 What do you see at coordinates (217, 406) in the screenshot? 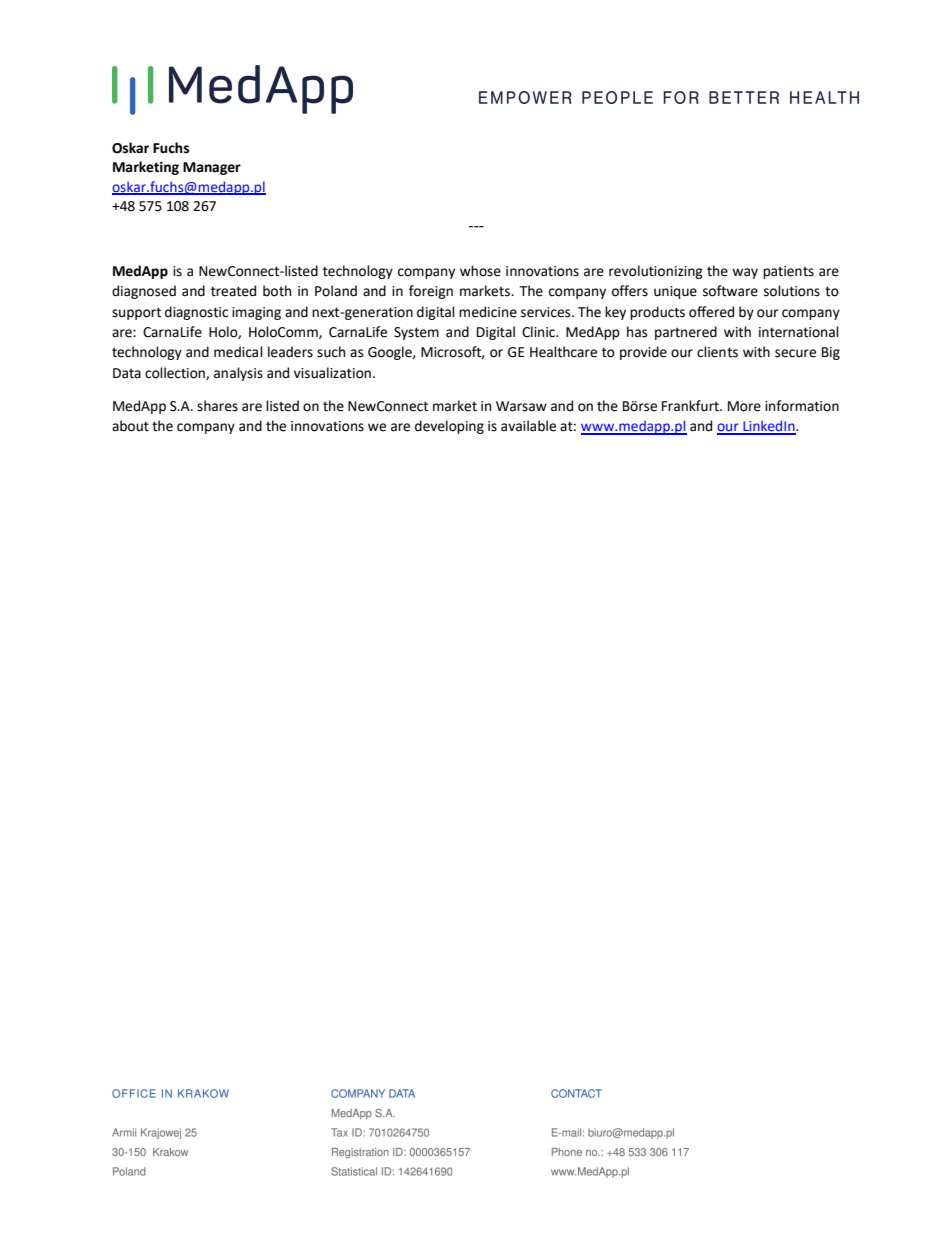
I see `shares` at bounding box center [217, 406].
